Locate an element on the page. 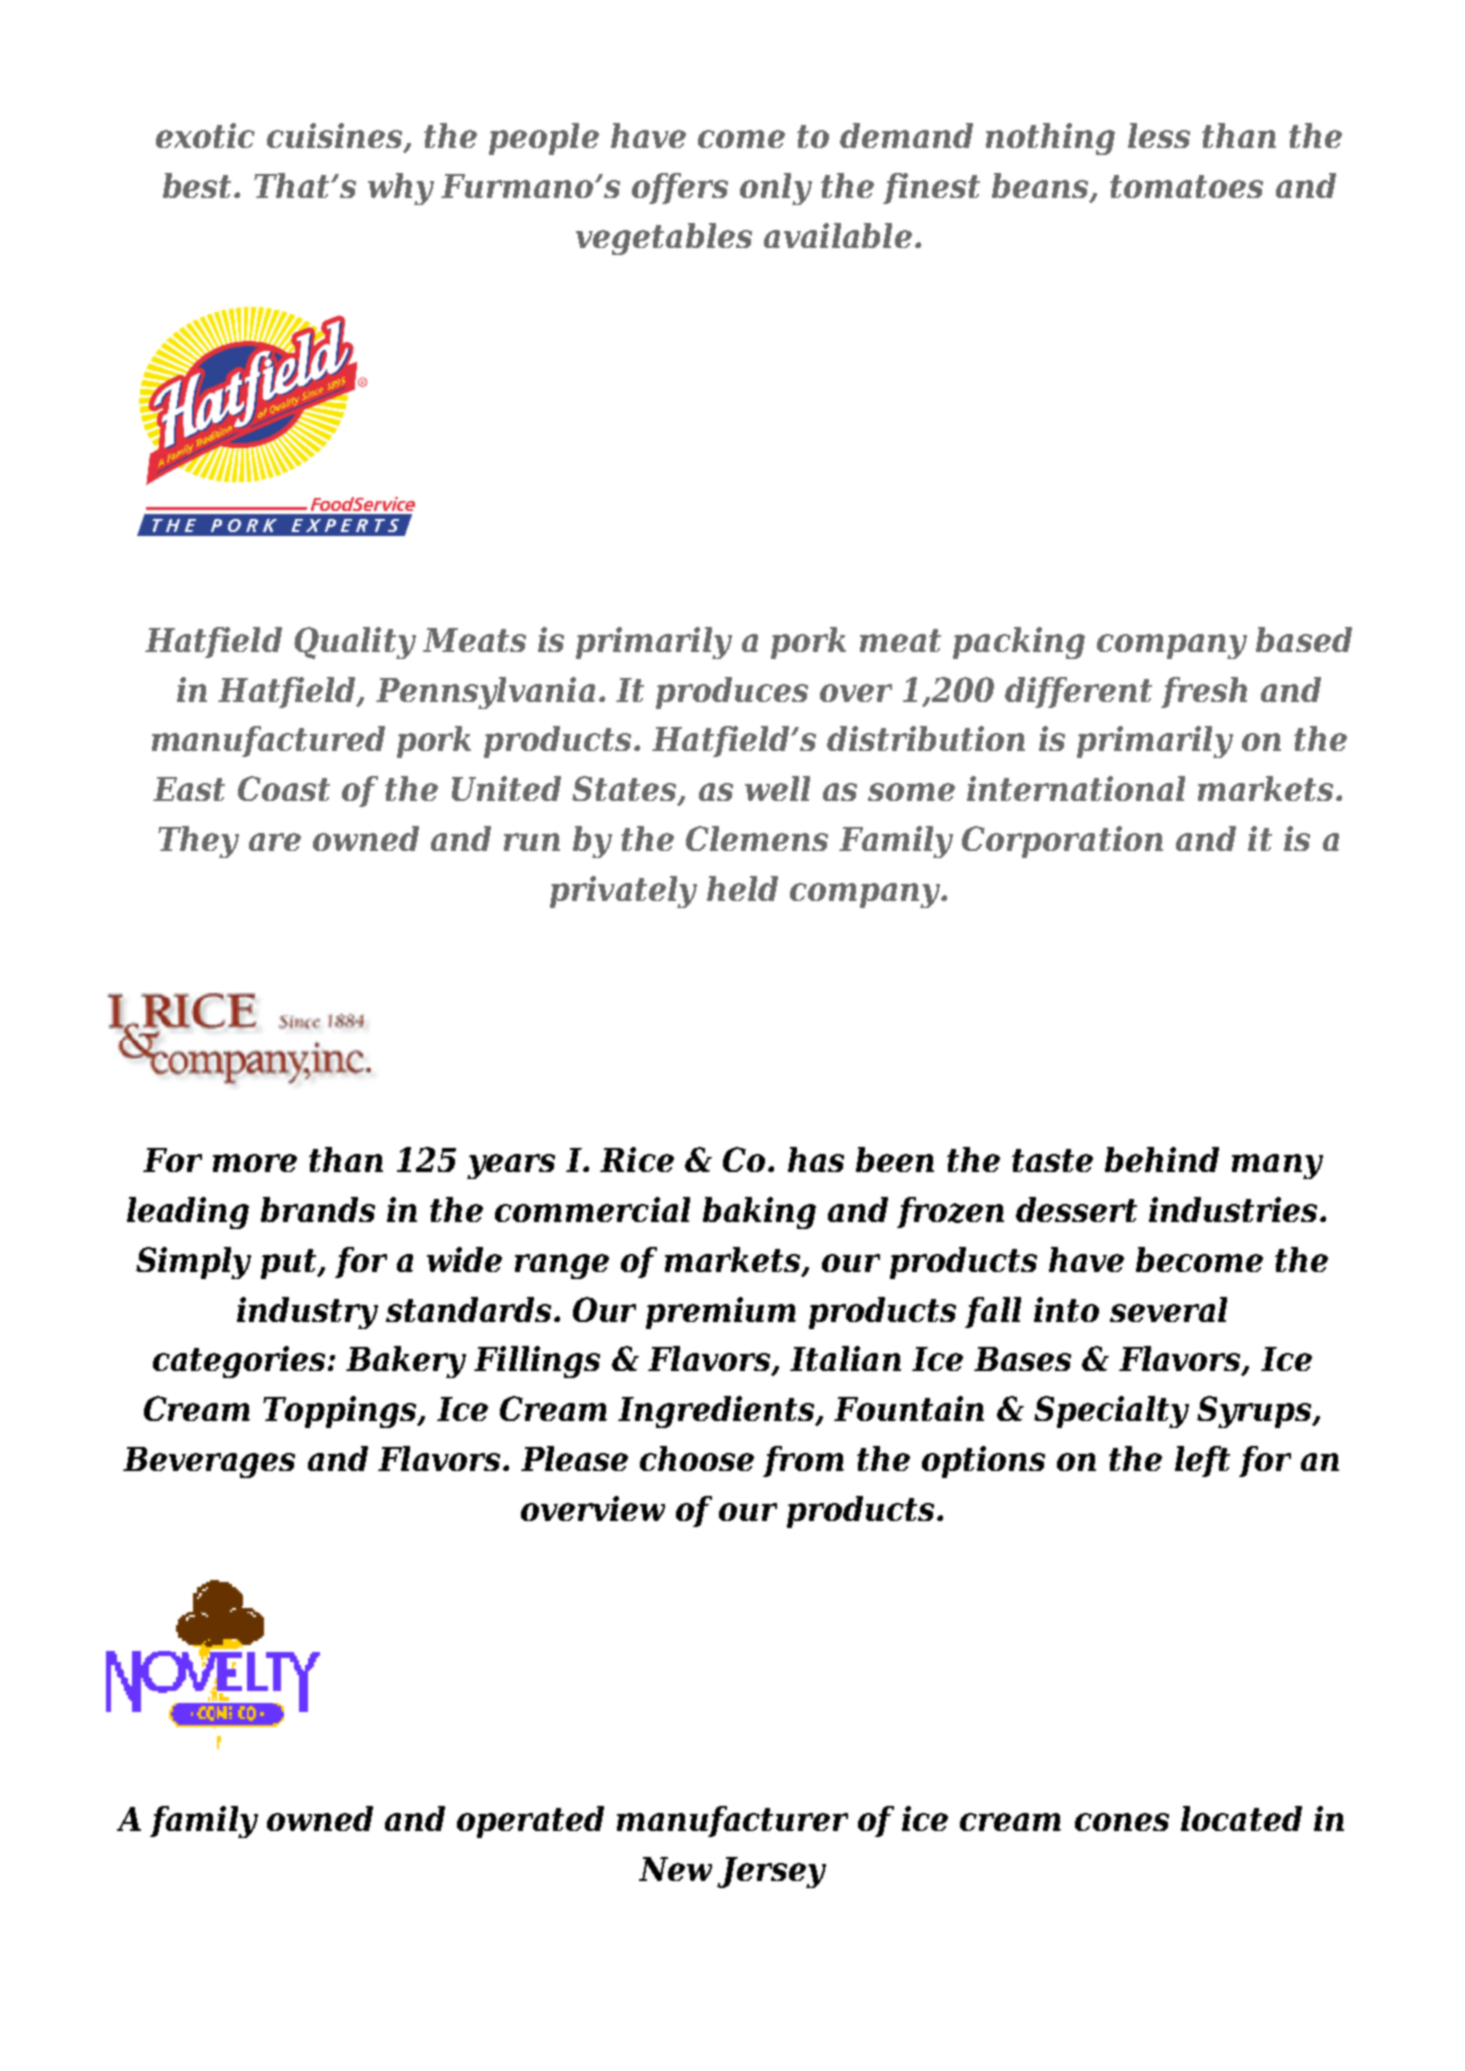  operated is located at coordinates (530, 1822).
